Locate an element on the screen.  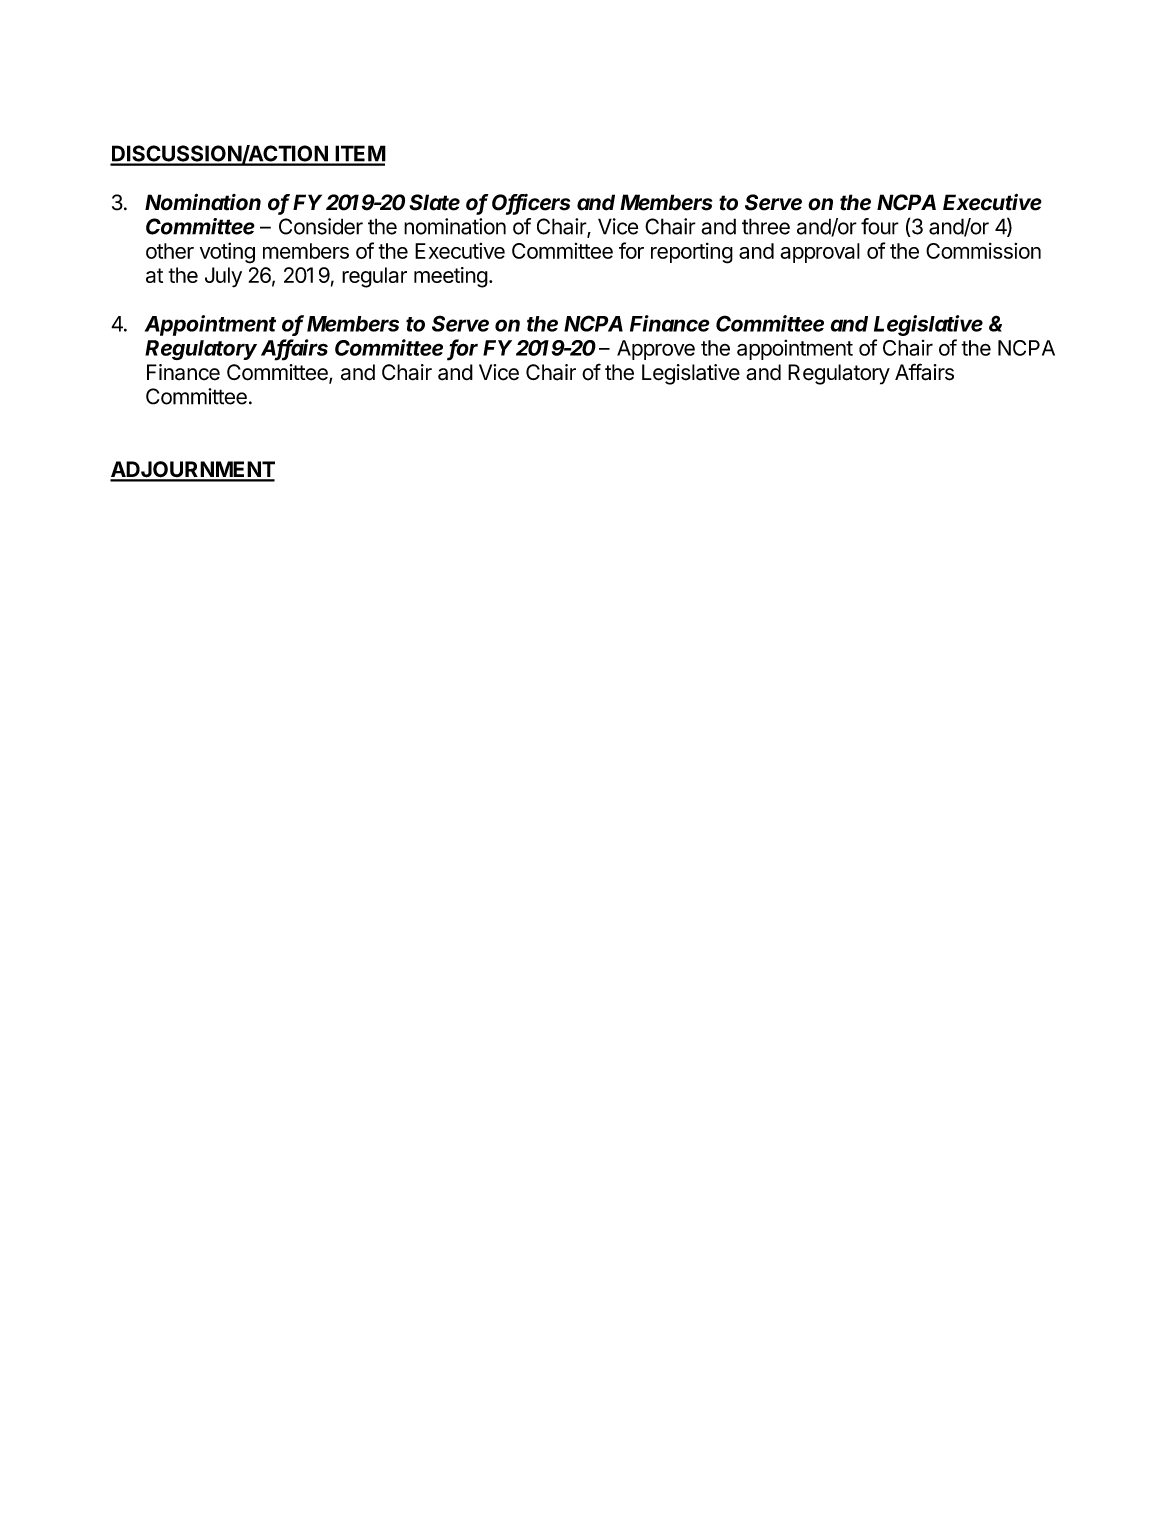
Commission is located at coordinates (983, 251).
